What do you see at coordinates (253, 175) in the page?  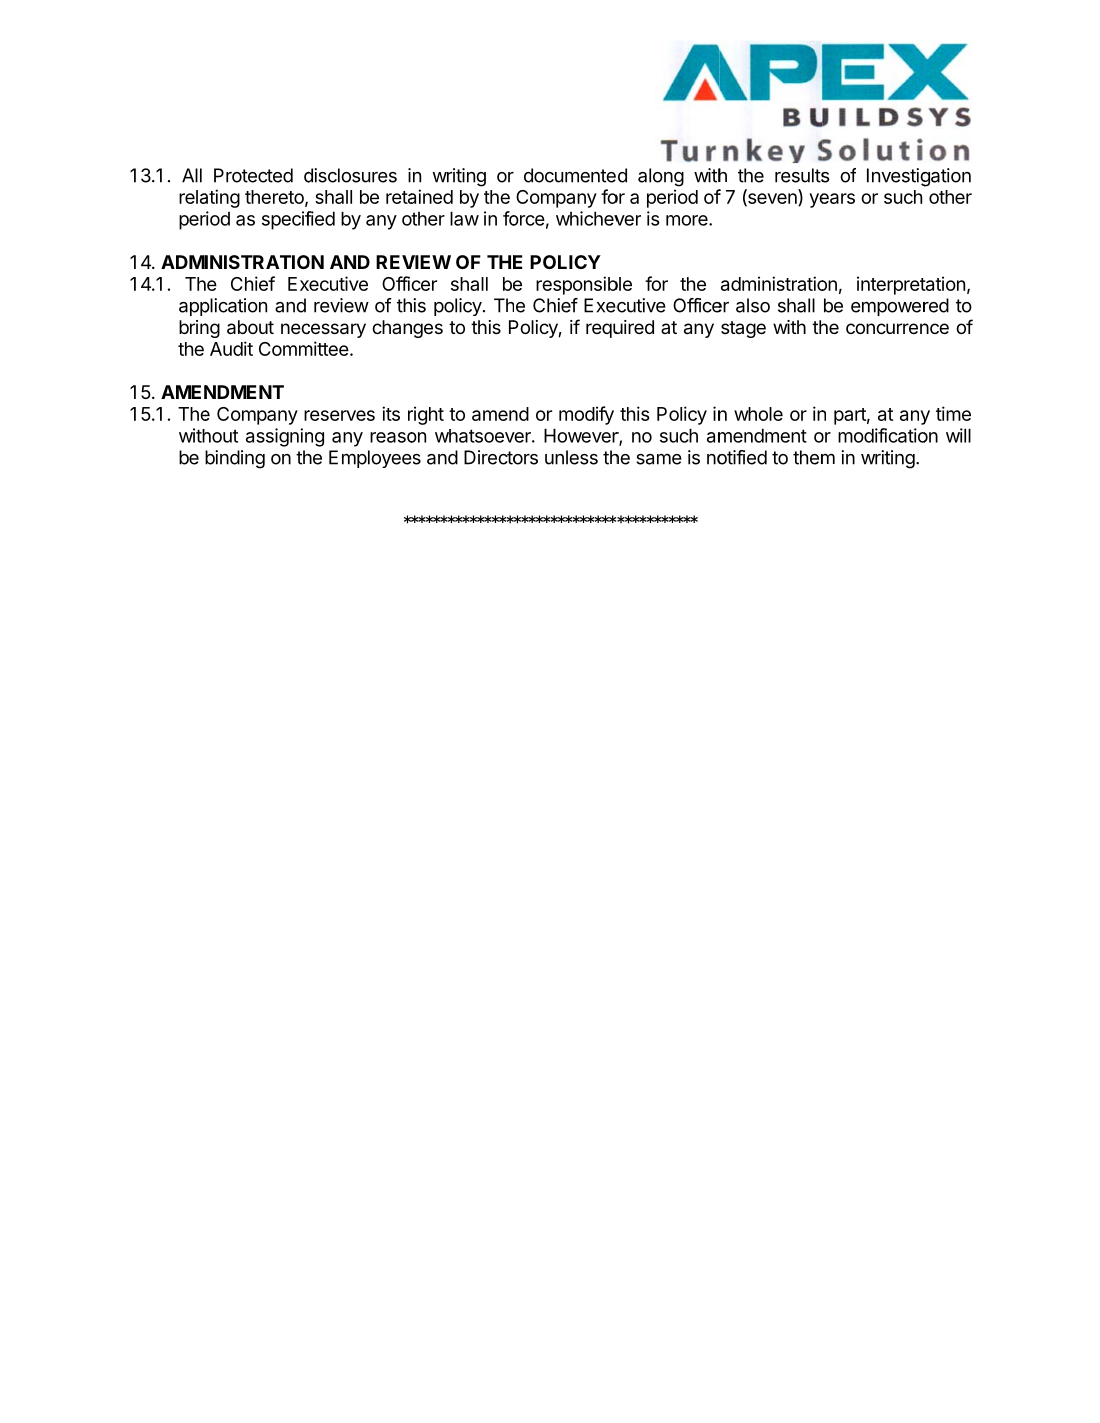 I see `Protected` at bounding box center [253, 175].
